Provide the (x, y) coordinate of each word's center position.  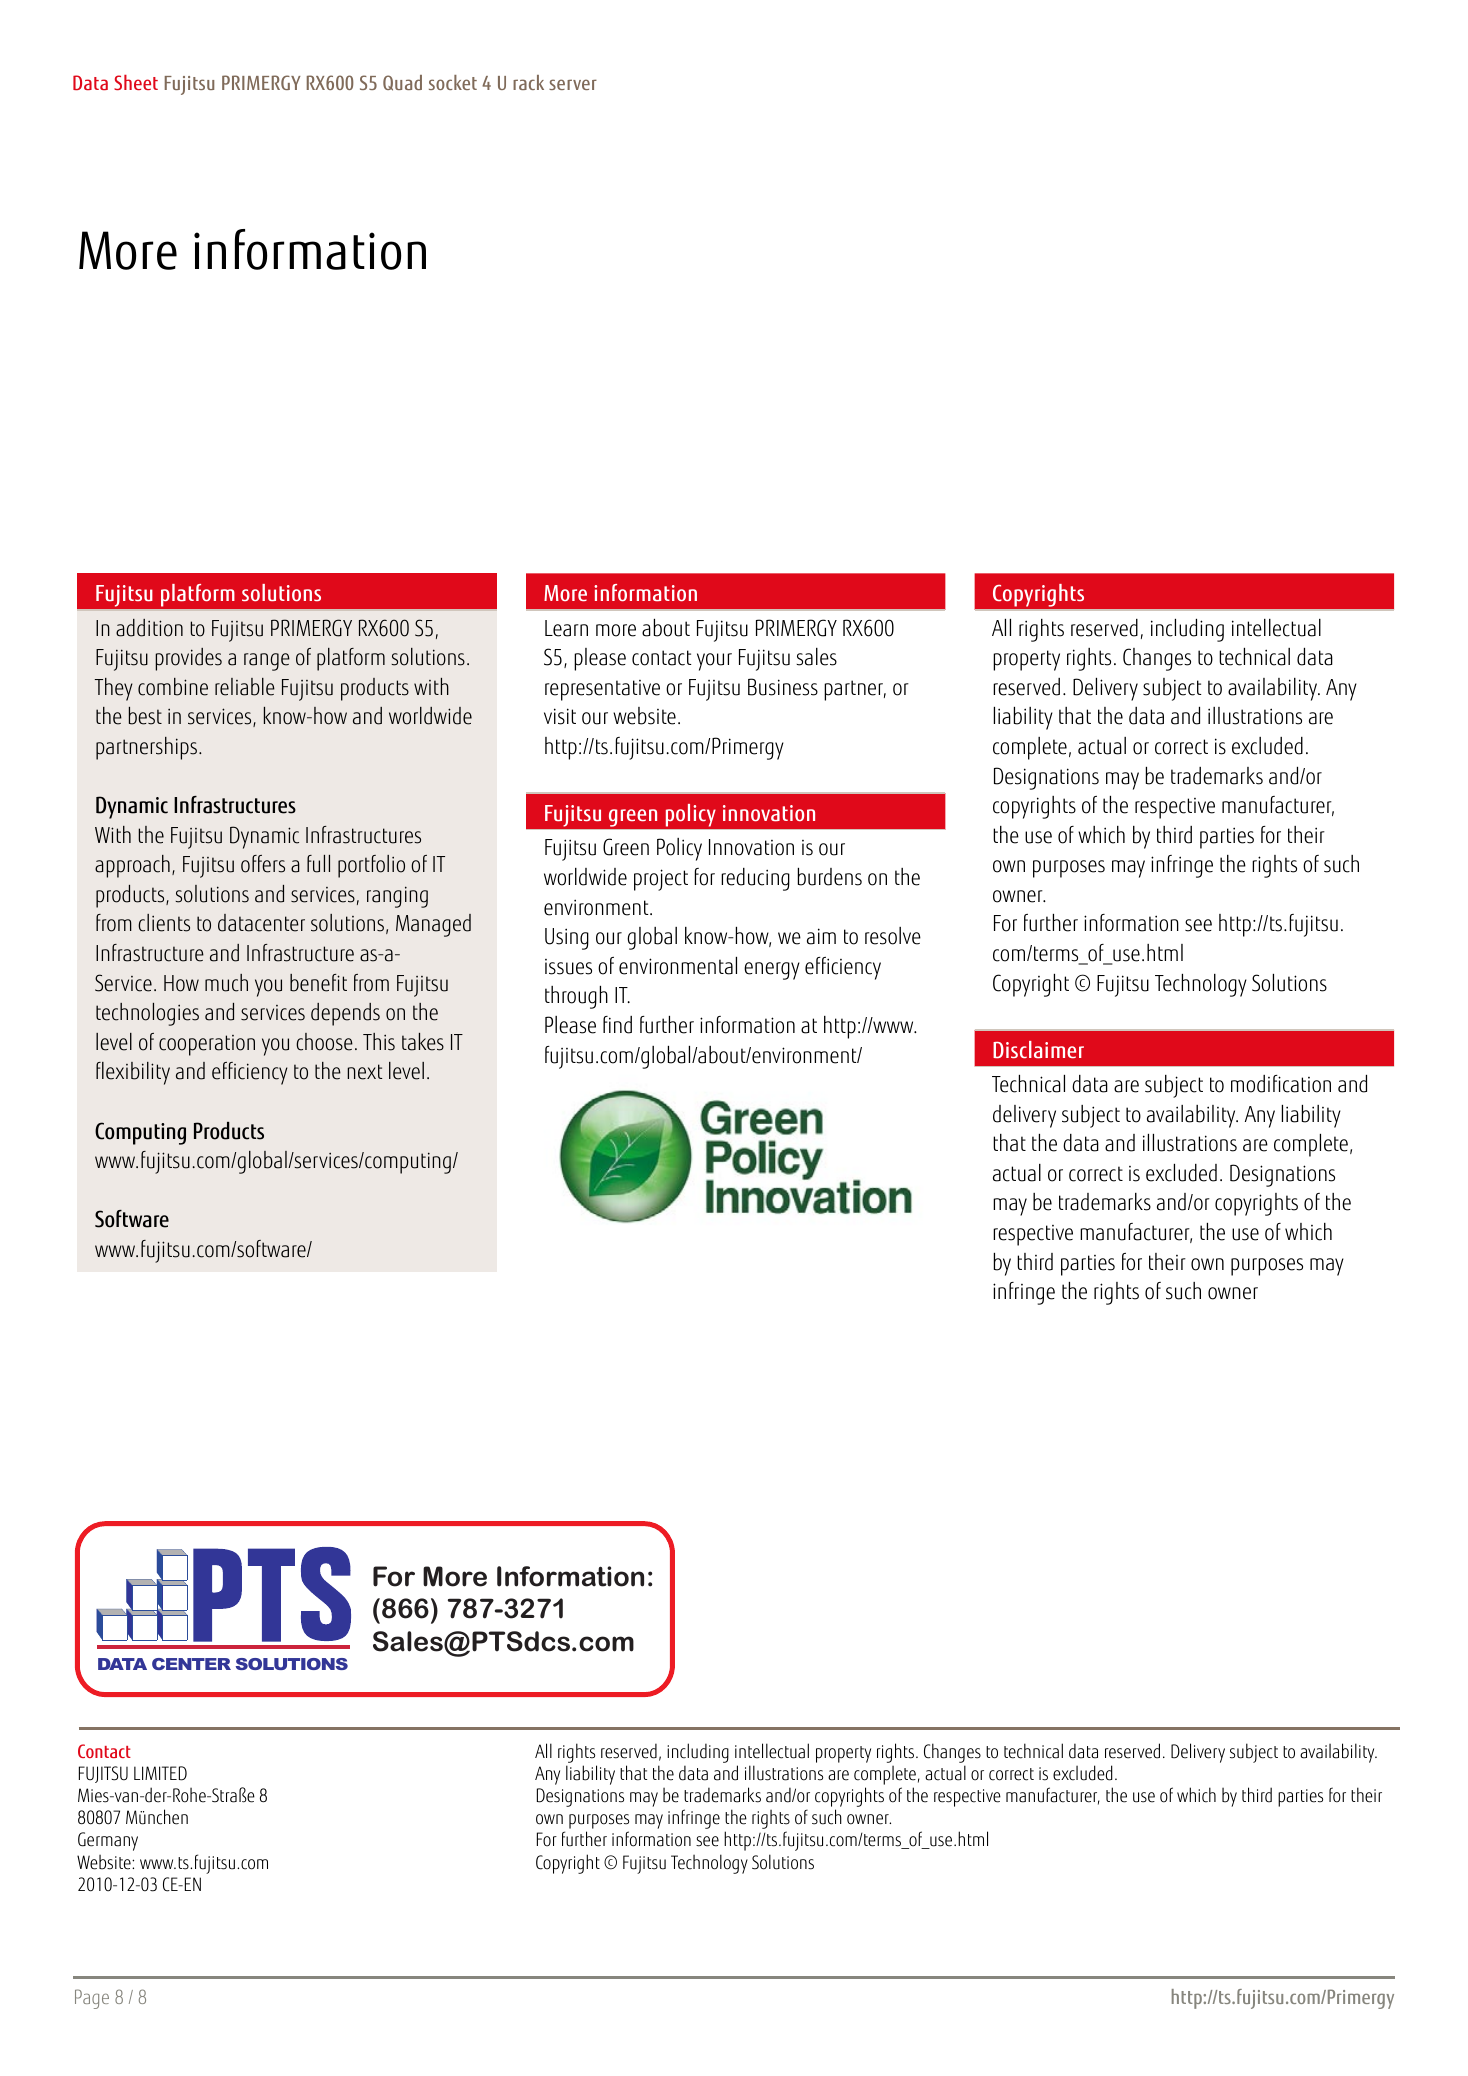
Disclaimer (1038, 1050)
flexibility (133, 1073)
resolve (893, 936)
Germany (108, 1841)
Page (92, 1999)
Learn (566, 628)
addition (149, 628)
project (661, 880)
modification (1281, 1084)
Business (783, 687)
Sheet (136, 82)
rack (528, 82)
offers (263, 864)
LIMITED (160, 1773)
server (573, 84)
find (617, 1025)
